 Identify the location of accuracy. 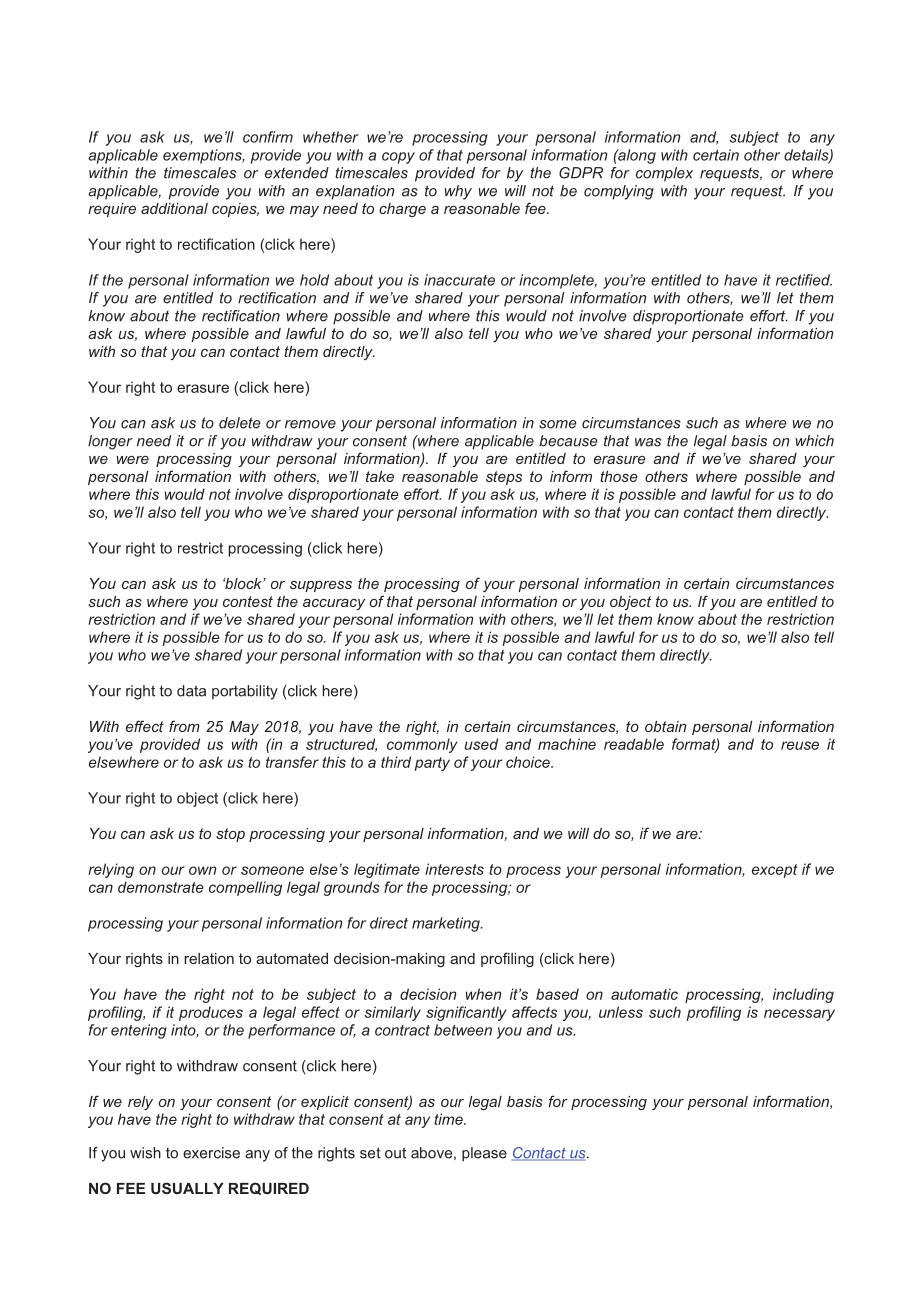
(334, 604).
